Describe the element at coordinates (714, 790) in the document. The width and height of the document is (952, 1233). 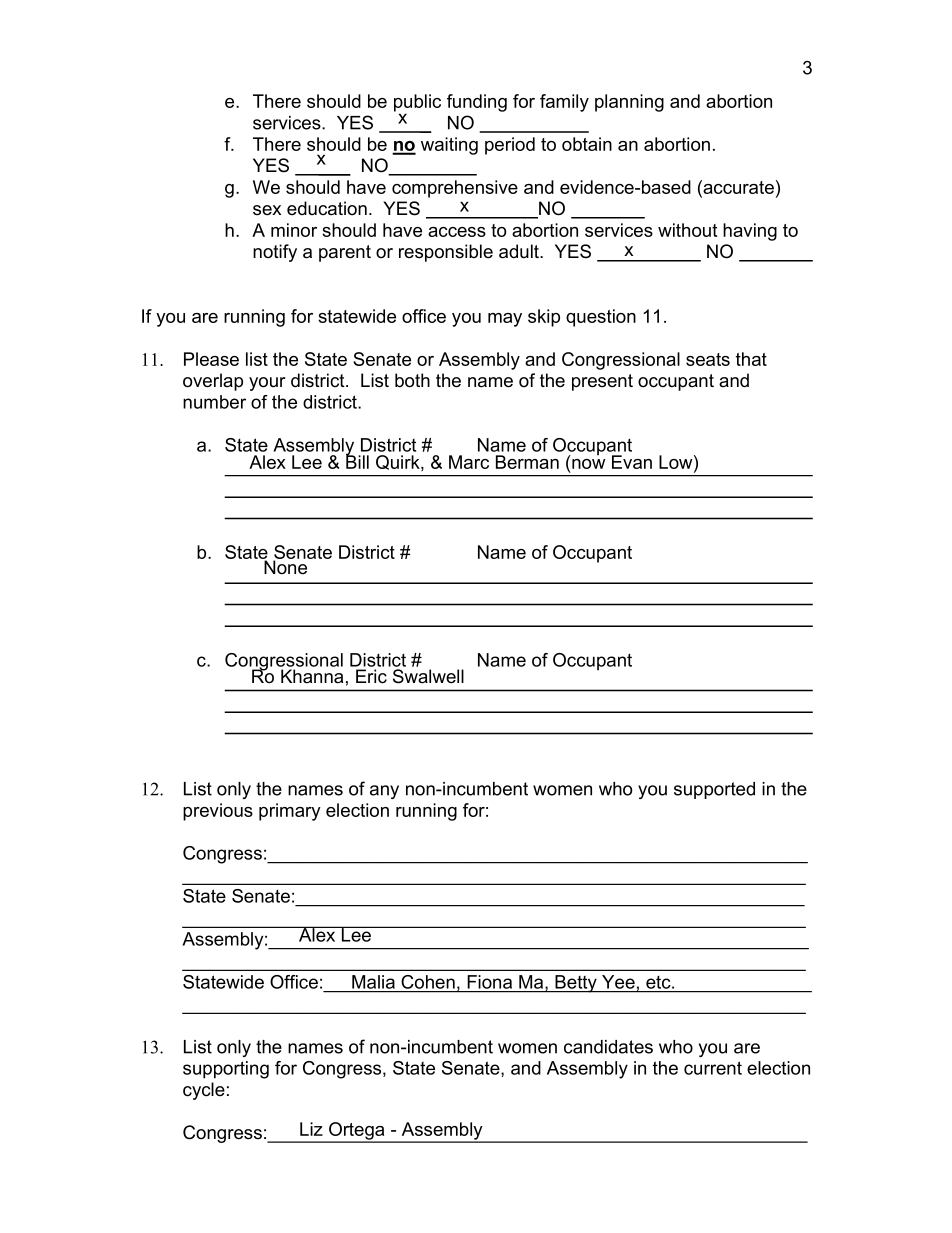
I see `supported` at that location.
